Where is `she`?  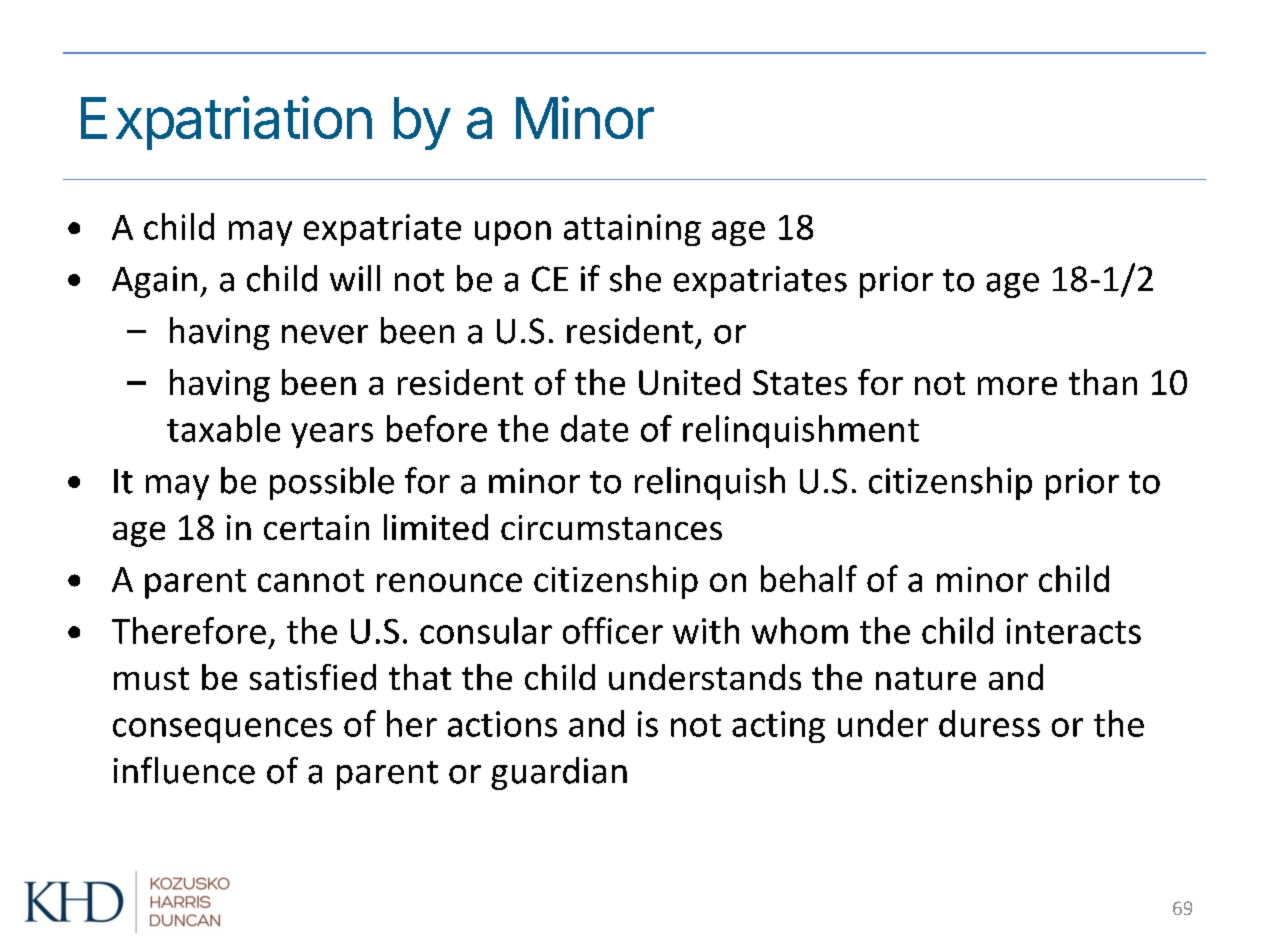
she is located at coordinates (635, 278).
